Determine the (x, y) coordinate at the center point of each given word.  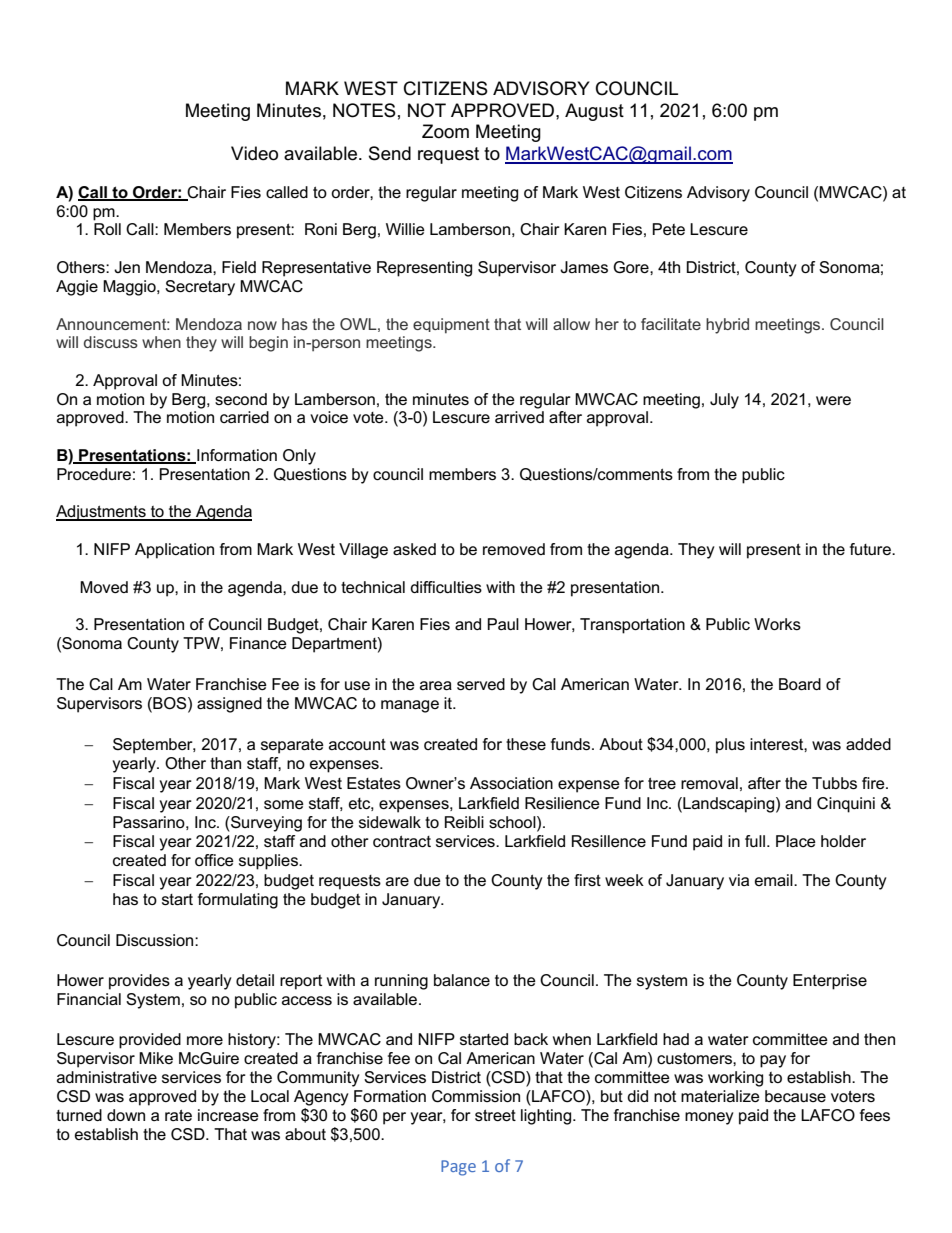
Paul (503, 624)
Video (254, 153)
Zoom (445, 131)
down (126, 1115)
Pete (668, 229)
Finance (258, 643)
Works (777, 624)
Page (458, 1168)
